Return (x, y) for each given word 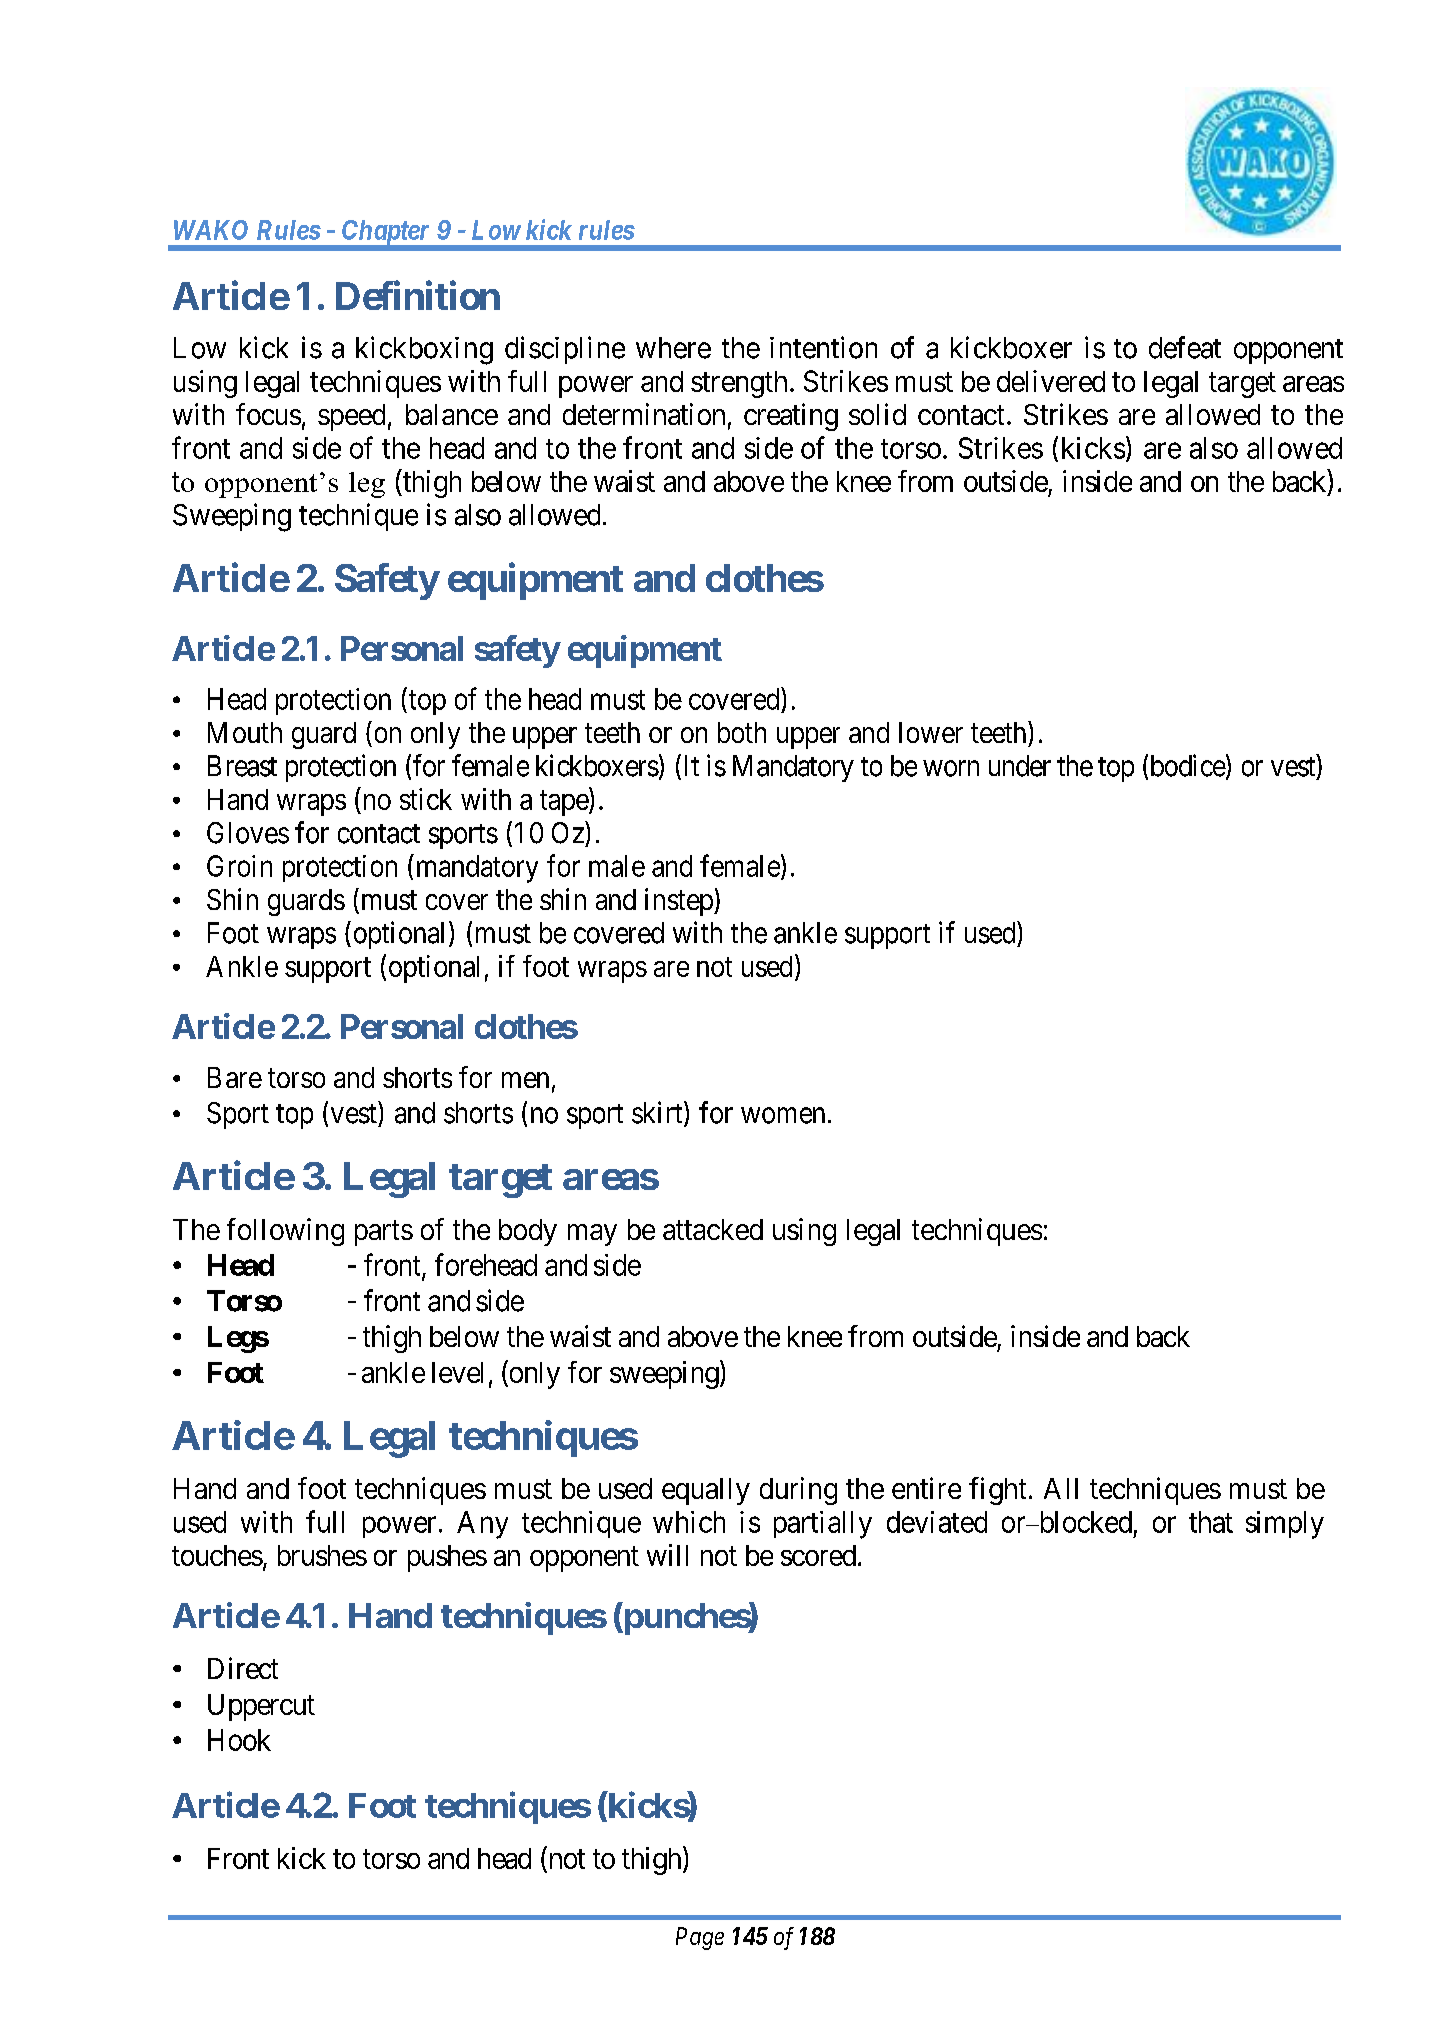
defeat (1185, 347)
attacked (713, 1229)
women (783, 1115)
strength (739, 384)
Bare (235, 1077)
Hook (239, 1740)
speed (351, 417)
